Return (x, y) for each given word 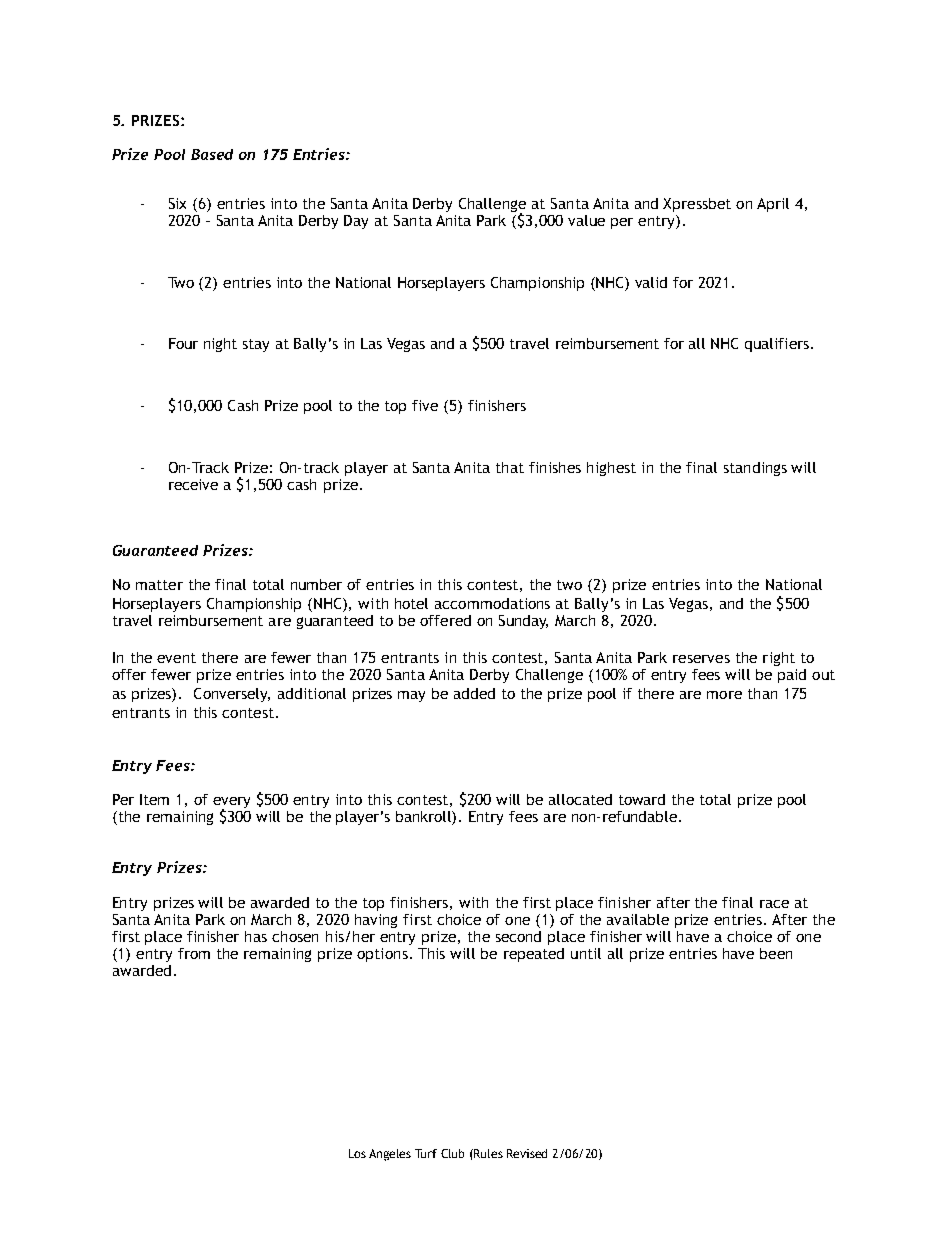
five (425, 405)
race (774, 904)
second (518, 936)
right (779, 659)
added (474, 693)
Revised (527, 1153)
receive (193, 484)
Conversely (232, 695)
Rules (488, 1153)
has (256, 936)
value (586, 220)
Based (212, 154)
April (773, 205)
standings (755, 469)
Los (357, 1153)
